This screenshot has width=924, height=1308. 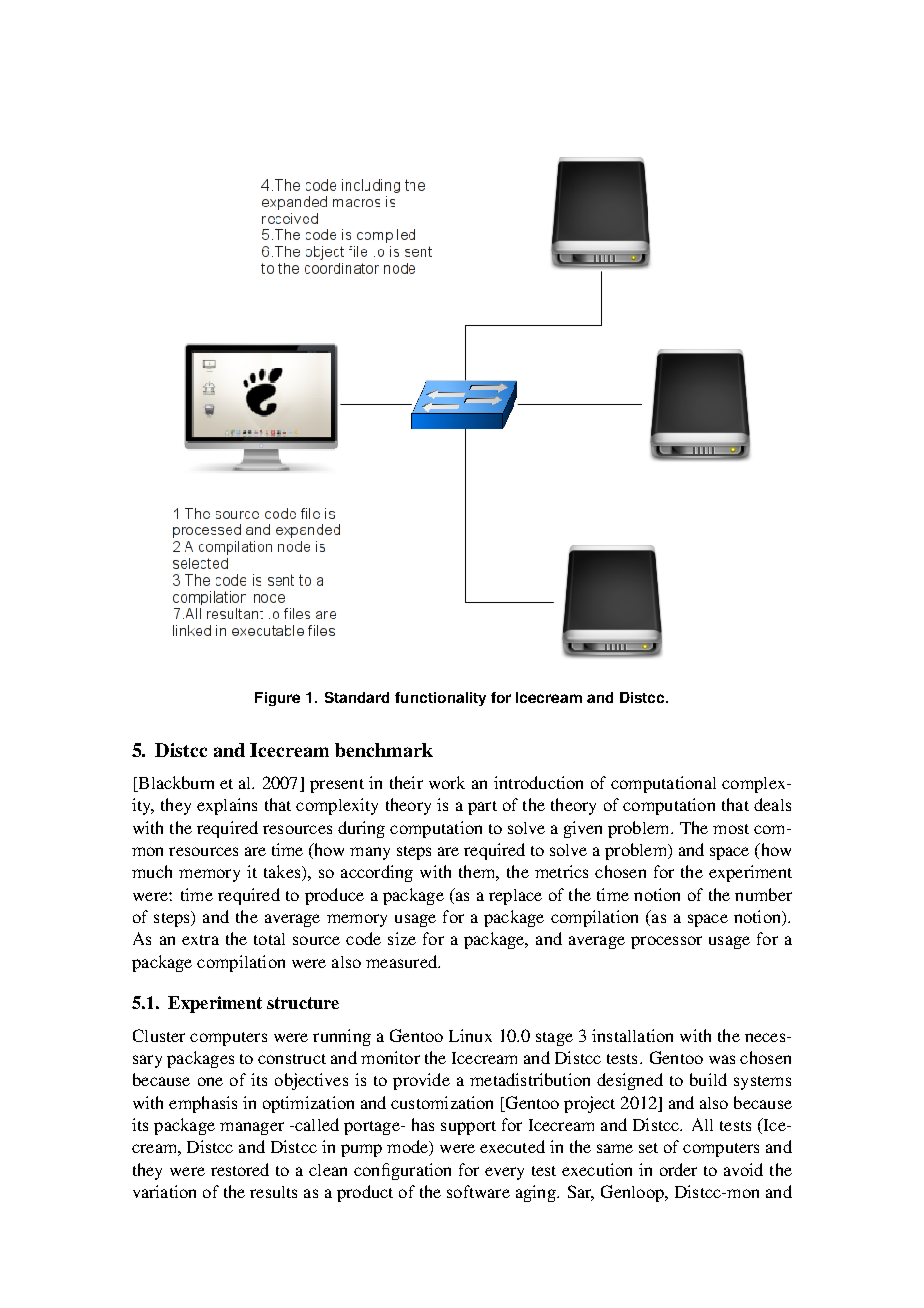 What do you see at coordinates (200, 940) in the screenshot?
I see `extra` at bounding box center [200, 940].
